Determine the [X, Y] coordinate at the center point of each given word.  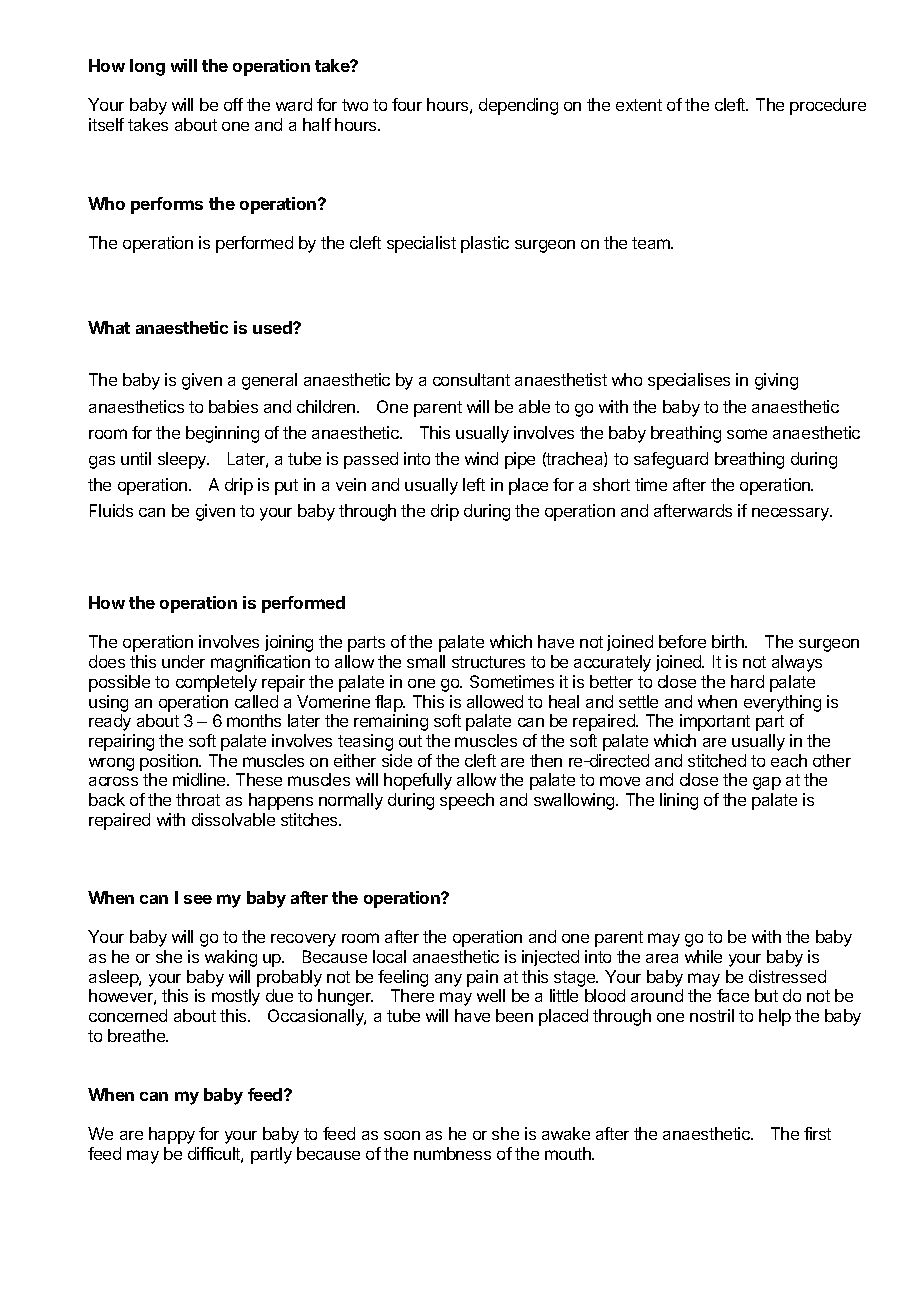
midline [200, 779]
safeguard [671, 460]
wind [481, 458]
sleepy [183, 460]
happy [172, 1135]
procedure [828, 106]
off [233, 104]
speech [467, 801]
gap [767, 783]
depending [518, 106]
